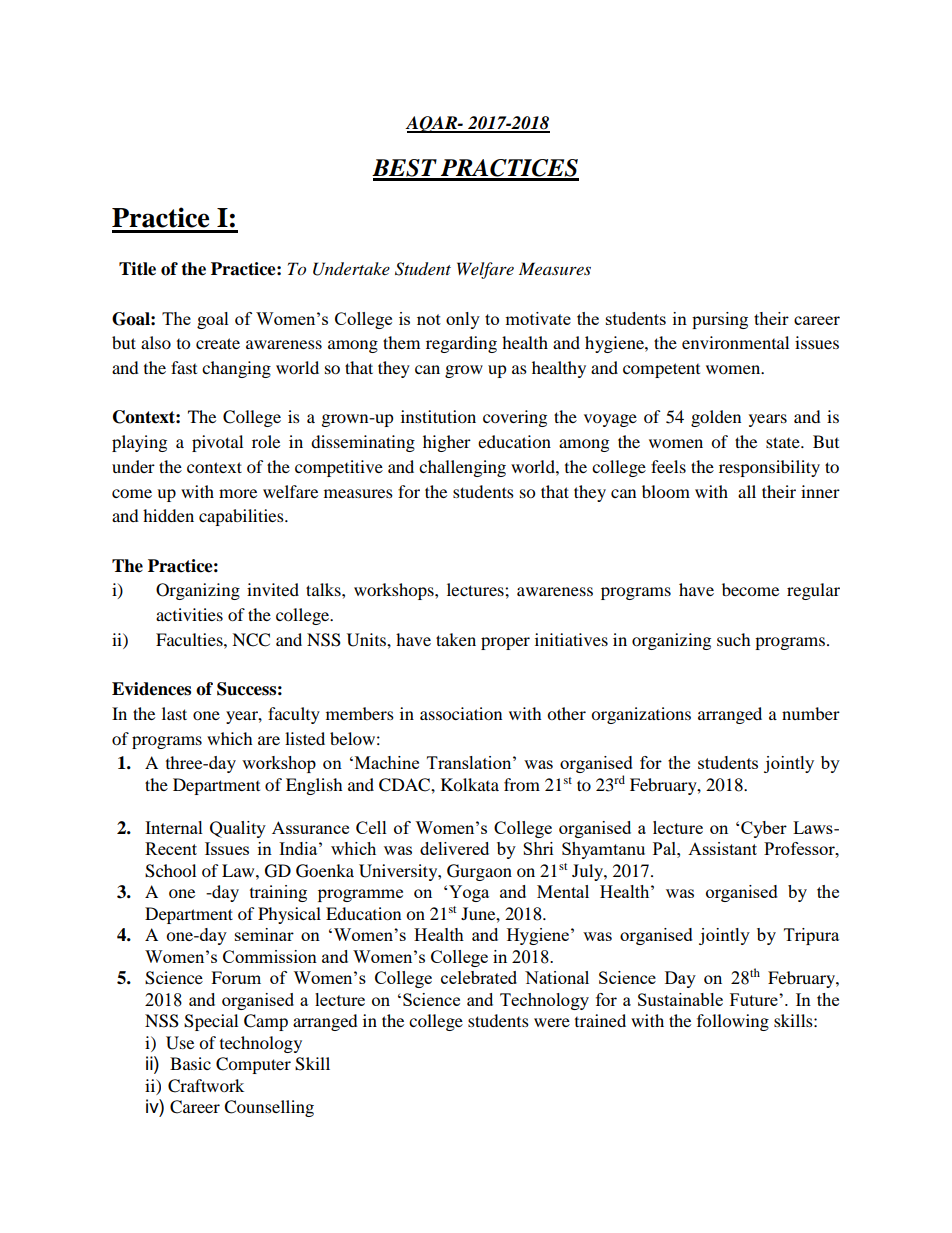  What do you see at coordinates (218, 343) in the screenshot?
I see `create` at bounding box center [218, 343].
